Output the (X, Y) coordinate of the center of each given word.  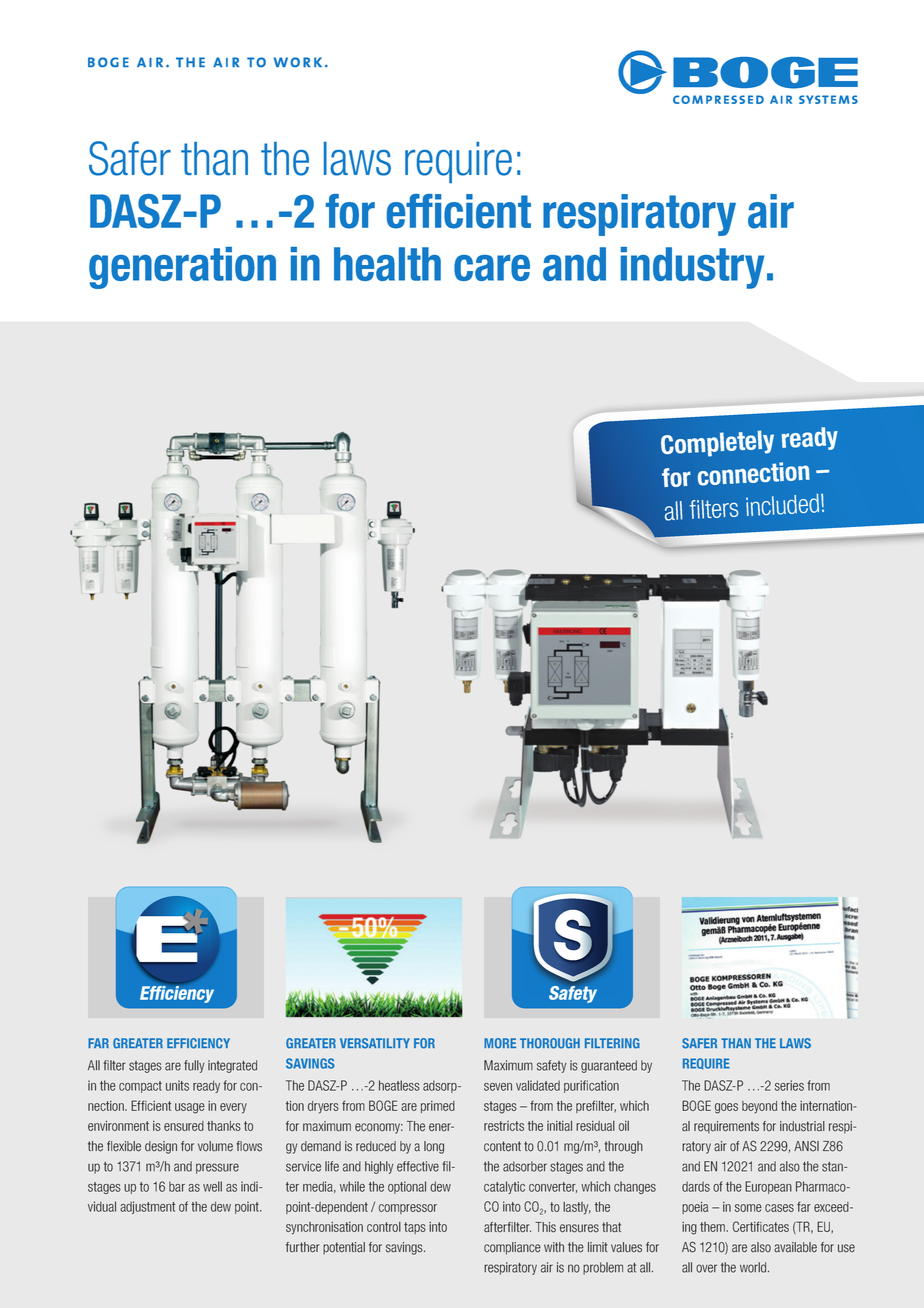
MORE (500, 1043)
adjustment (147, 1207)
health (387, 264)
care (492, 268)
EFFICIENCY (198, 1043)
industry (693, 268)
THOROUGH (550, 1043)
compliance (512, 1248)
